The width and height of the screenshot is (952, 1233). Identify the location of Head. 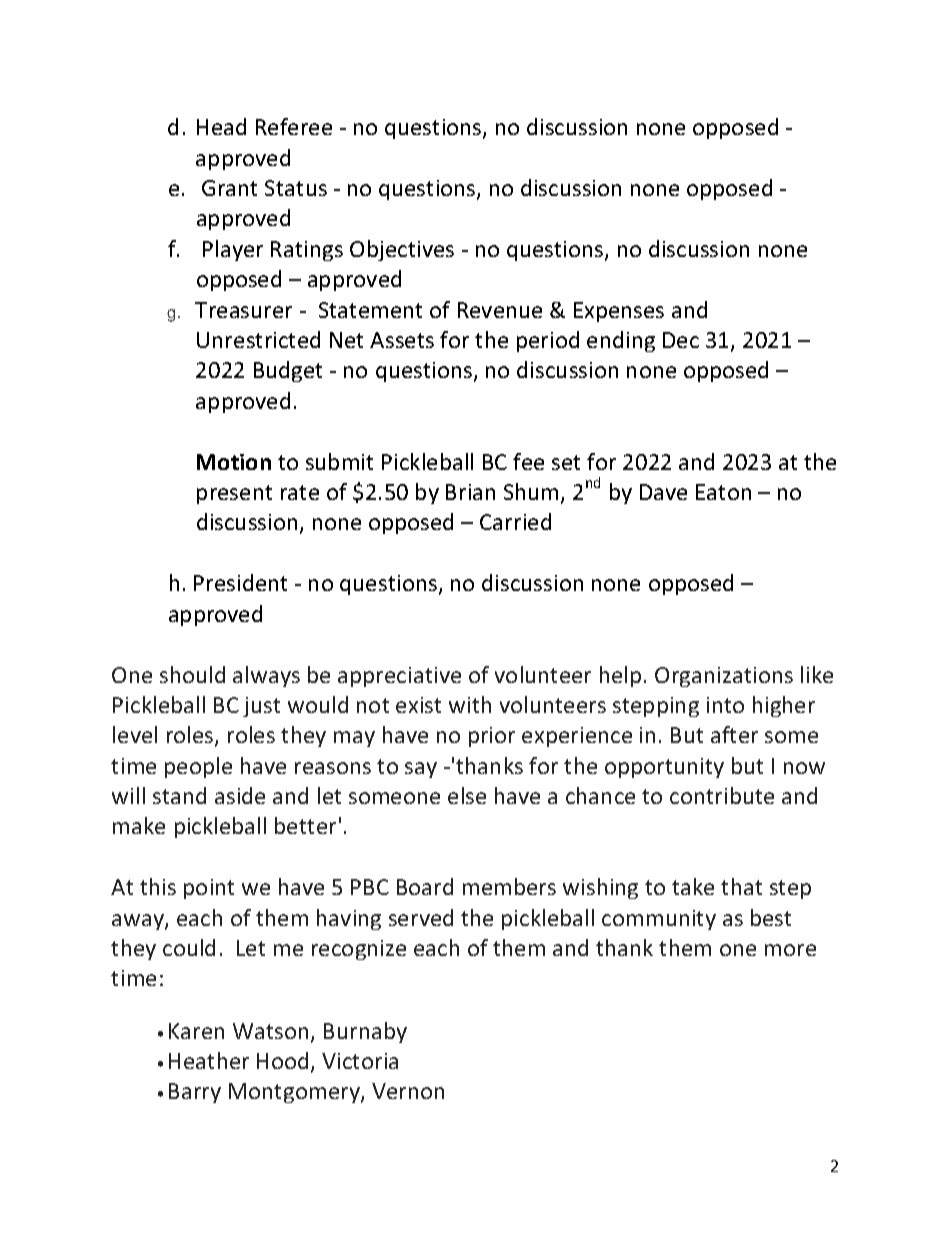
(221, 126).
